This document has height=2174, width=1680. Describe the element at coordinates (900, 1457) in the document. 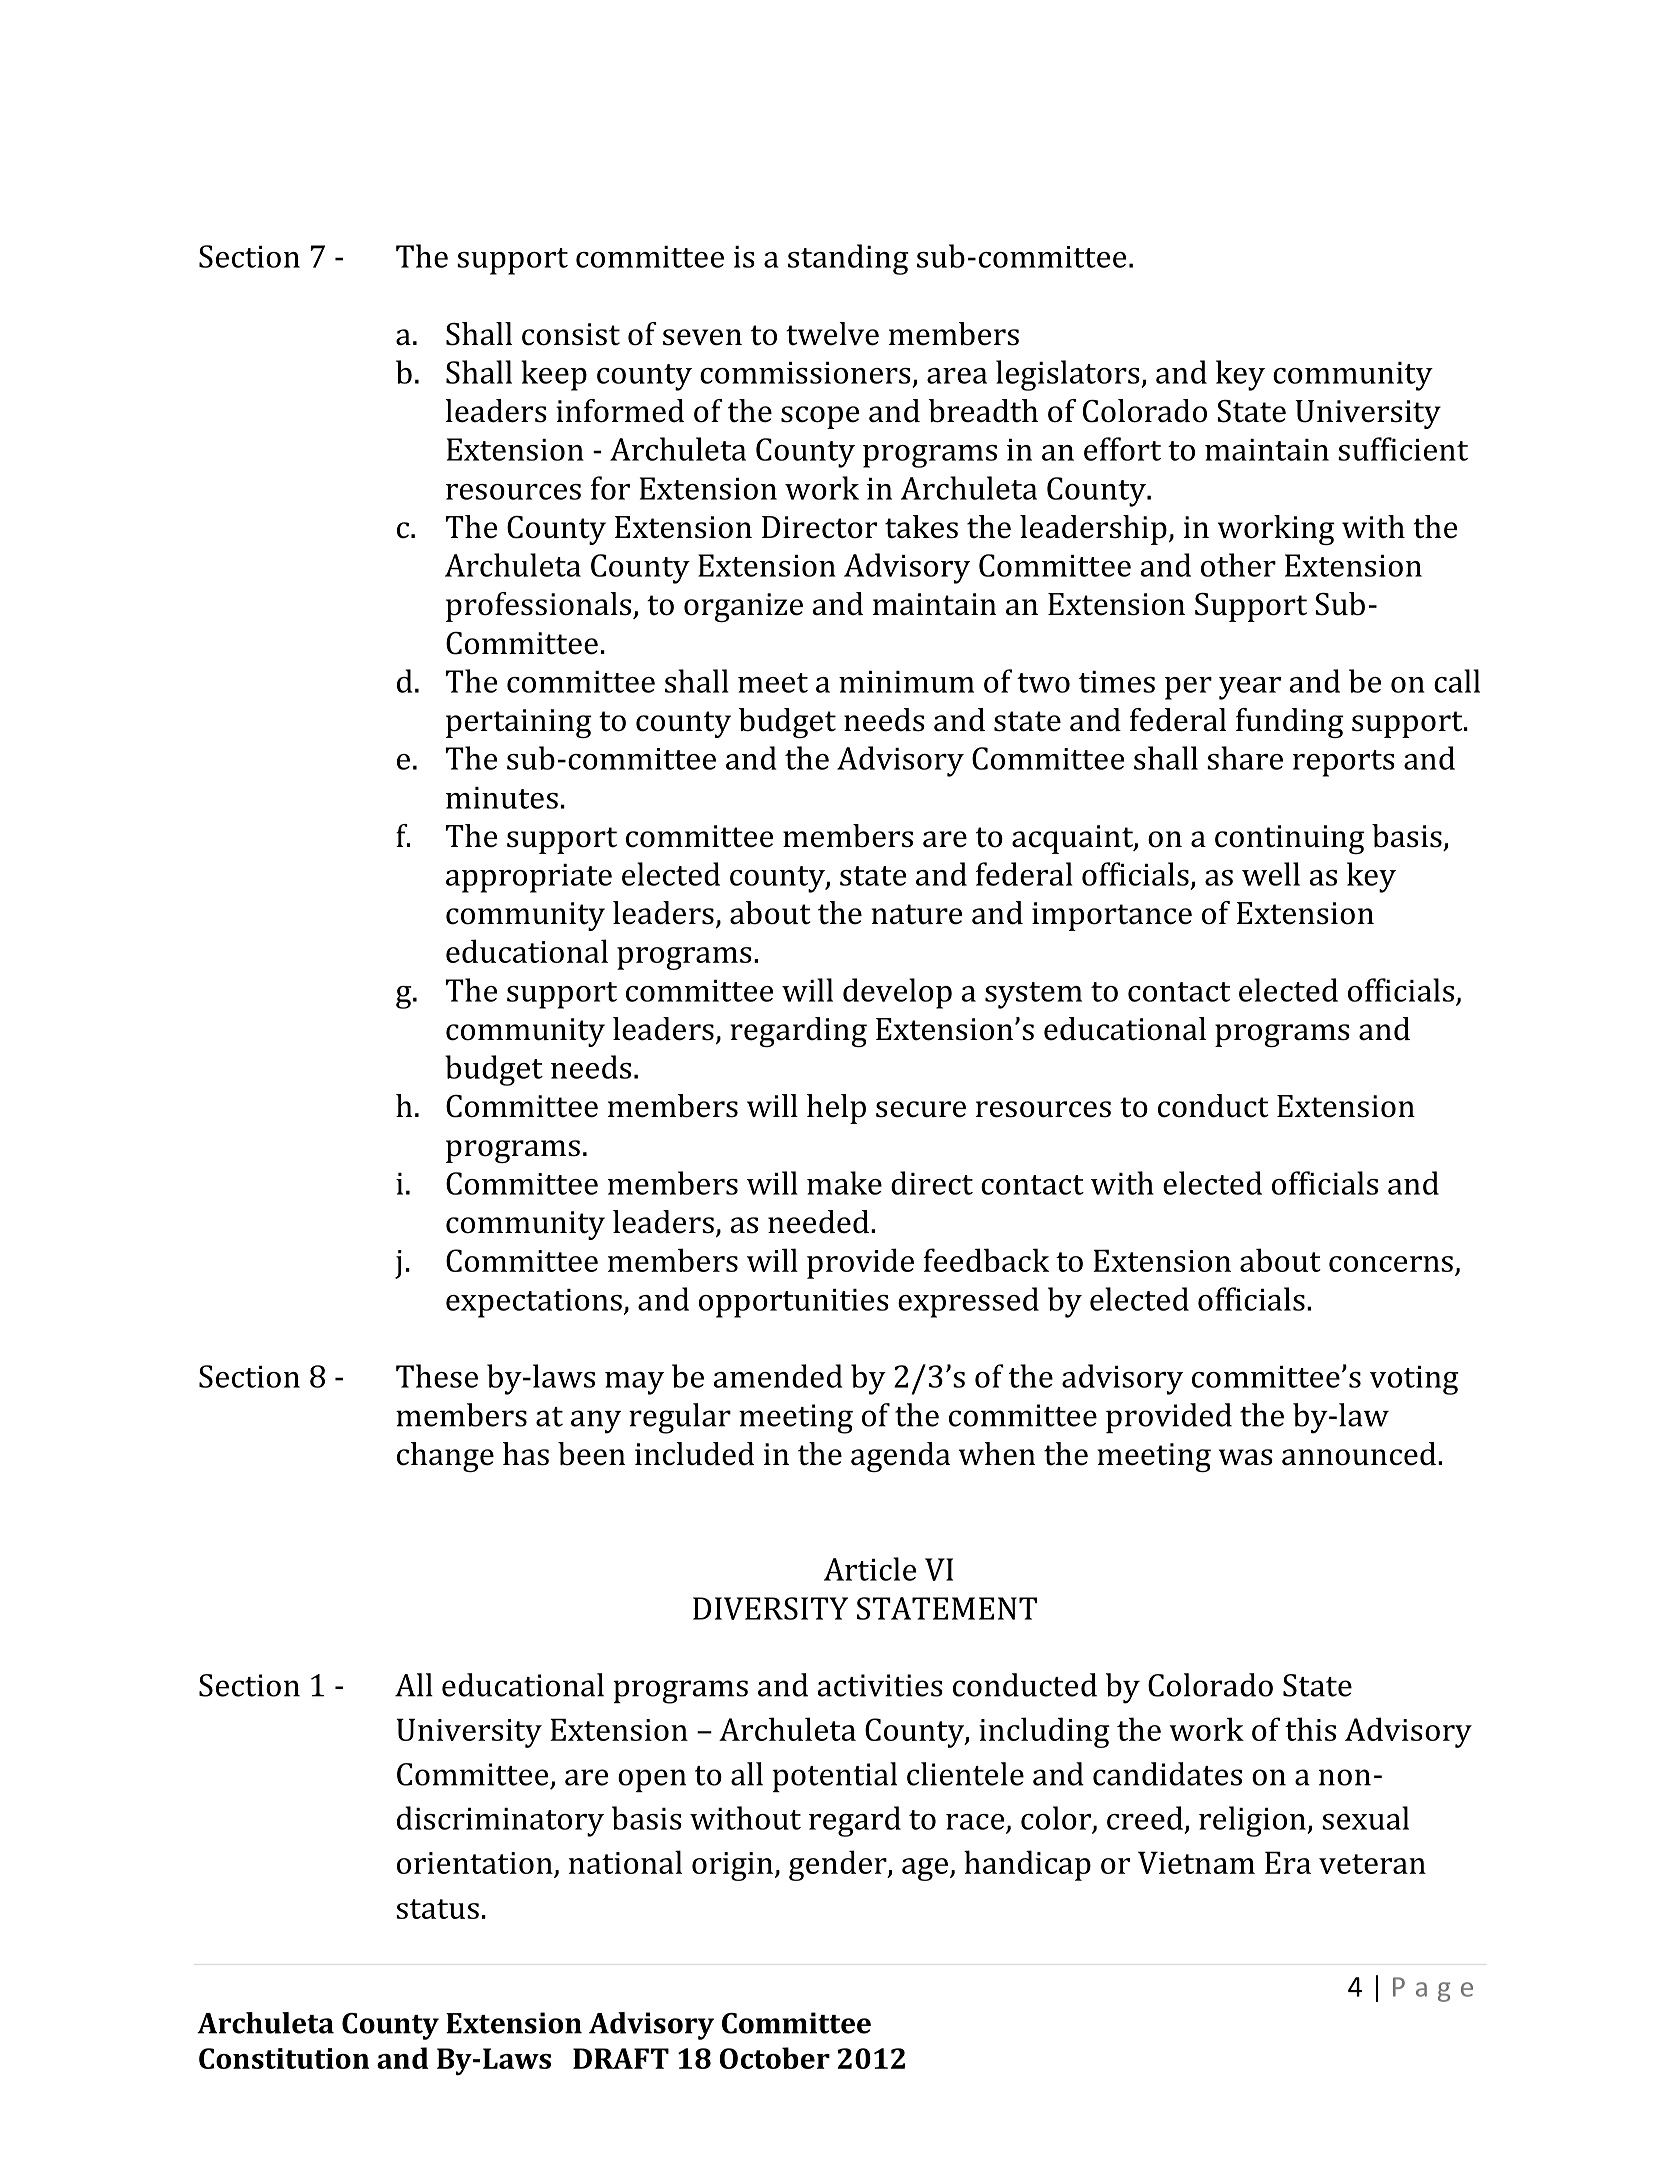

I see `agenda` at that location.
